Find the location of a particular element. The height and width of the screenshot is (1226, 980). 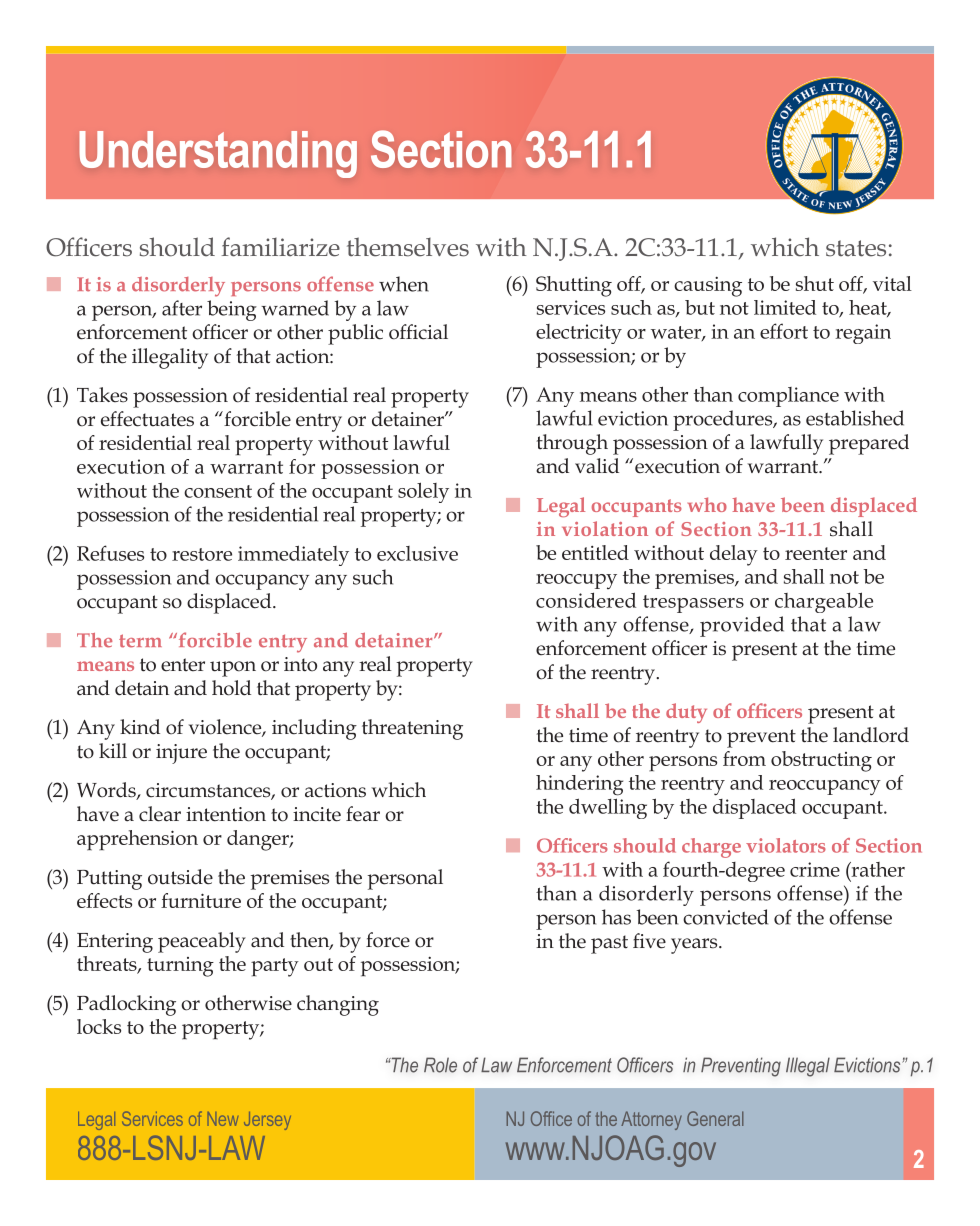

New is located at coordinates (223, 1119).
